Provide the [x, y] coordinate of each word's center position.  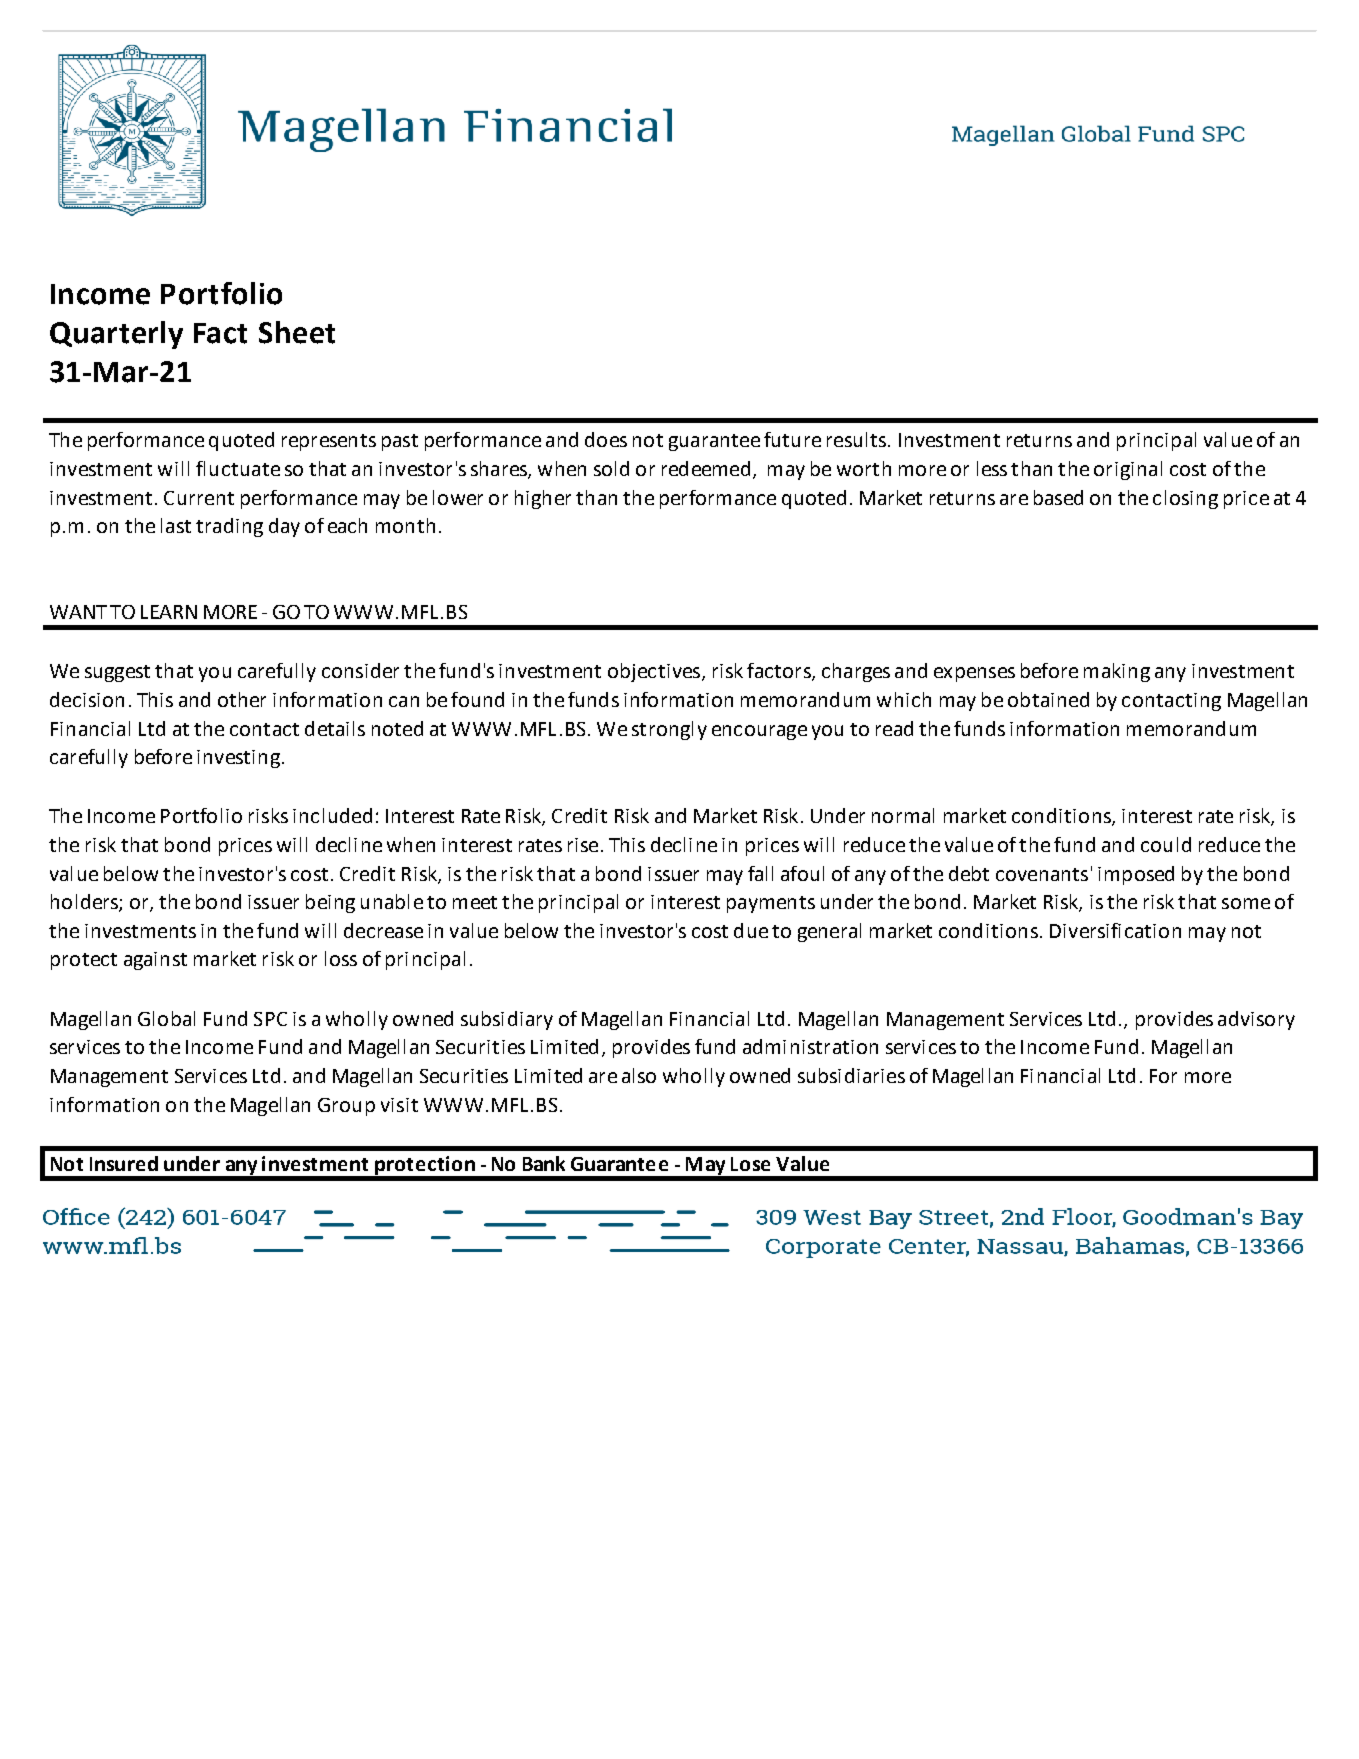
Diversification [1115, 930]
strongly [669, 730]
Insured [124, 1163]
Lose [750, 1164]
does [606, 439]
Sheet [297, 332]
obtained [1048, 699]
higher [543, 499]
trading [229, 527]
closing [1185, 499]
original [1128, 470]
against [155, 961]
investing [238, 759]
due [751, 930]
